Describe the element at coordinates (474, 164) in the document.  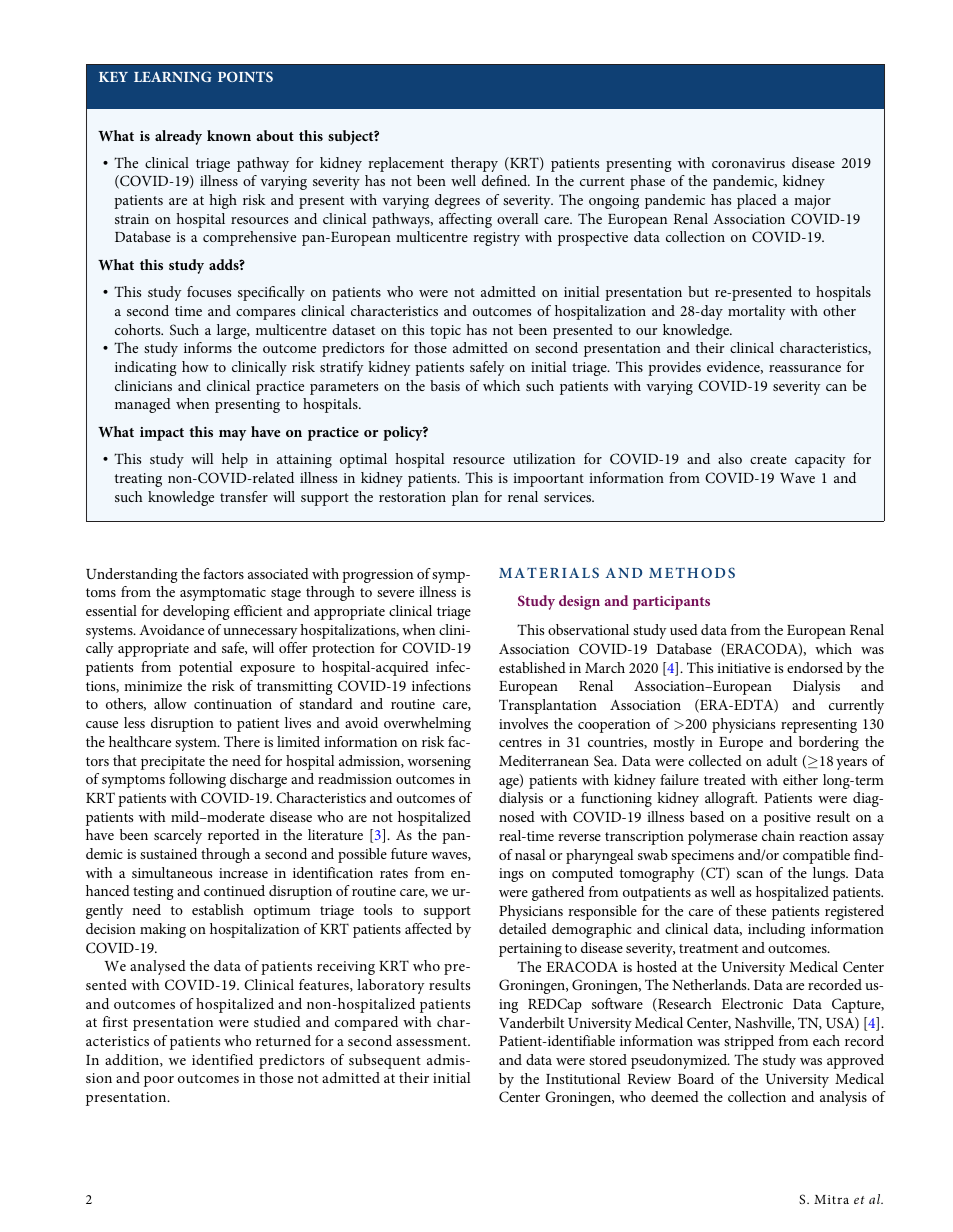
I see `therapy` at that location.
